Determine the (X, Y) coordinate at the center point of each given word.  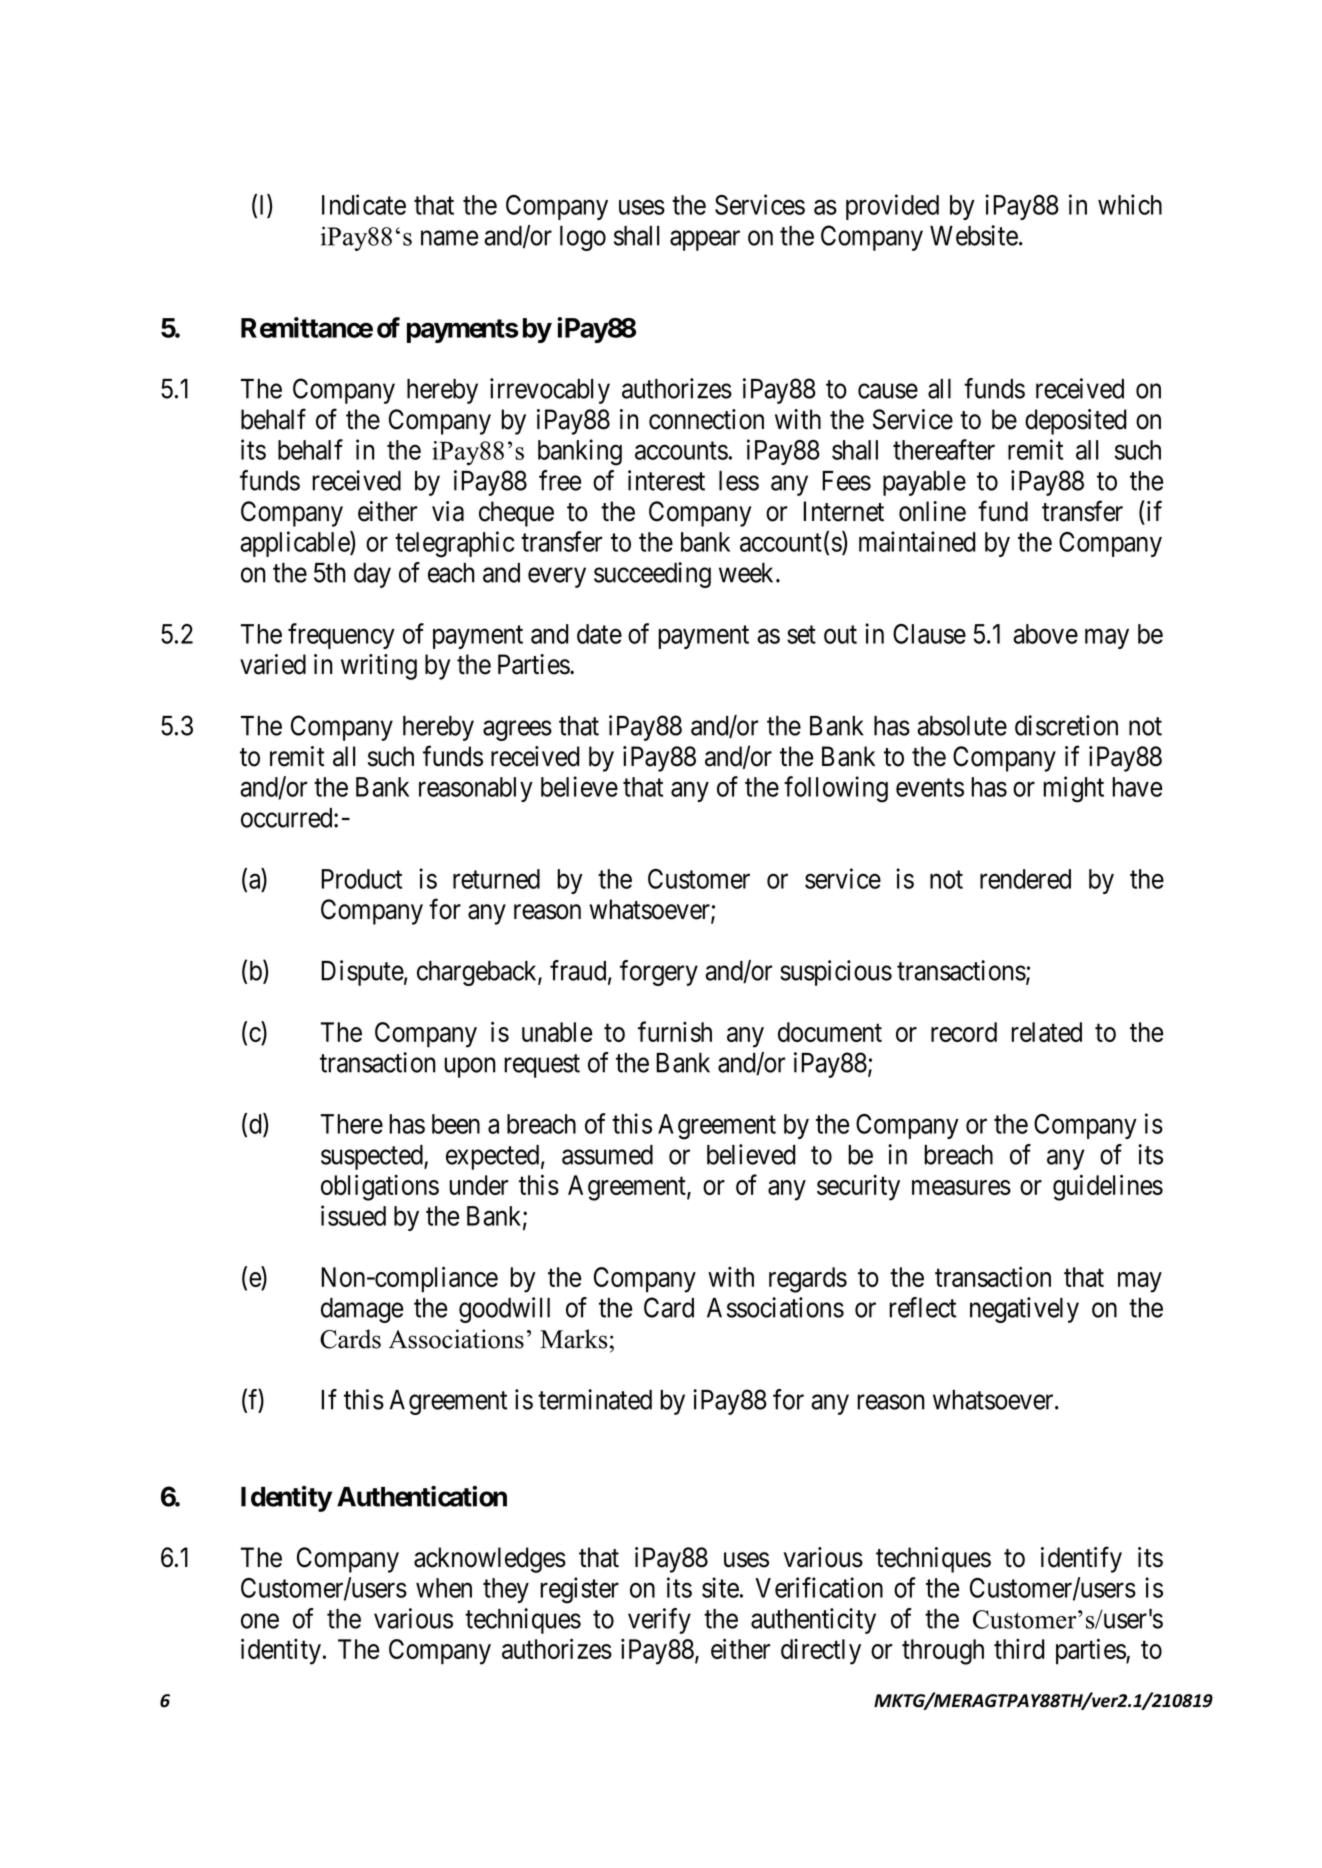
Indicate (364, 204)
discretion (1066, 725)
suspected (373, 1157)
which (1130, 204)
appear (705, 241)
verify (659, 1621)
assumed (607, 1155)
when (444, 1588)
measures (961, 1187)
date (599, 634)
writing (379, 667)
